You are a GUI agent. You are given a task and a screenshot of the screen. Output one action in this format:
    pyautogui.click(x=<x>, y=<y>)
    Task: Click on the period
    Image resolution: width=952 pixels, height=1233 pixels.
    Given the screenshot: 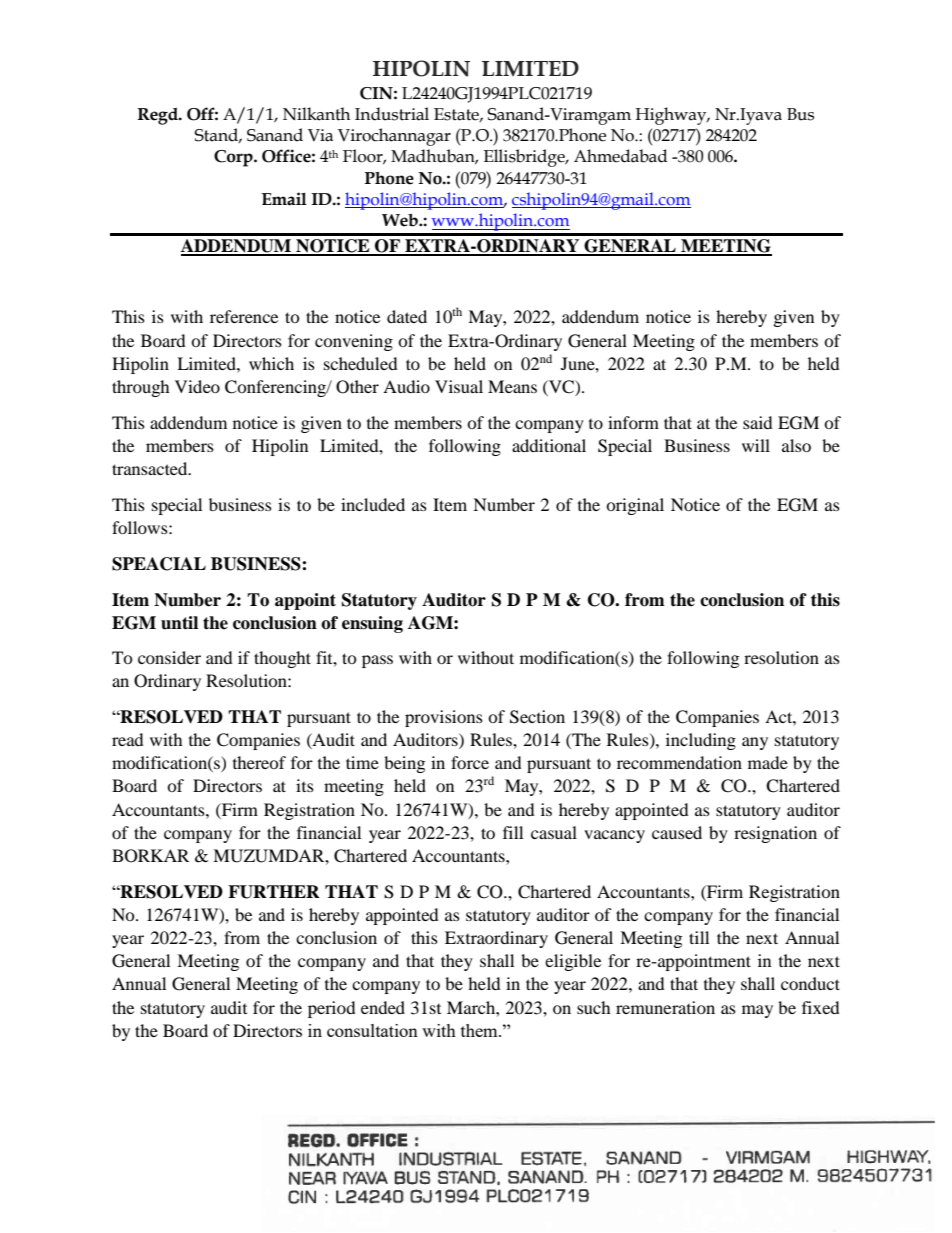 What is the action you would take?
    pyautogui.click(x=332, y=1009)
